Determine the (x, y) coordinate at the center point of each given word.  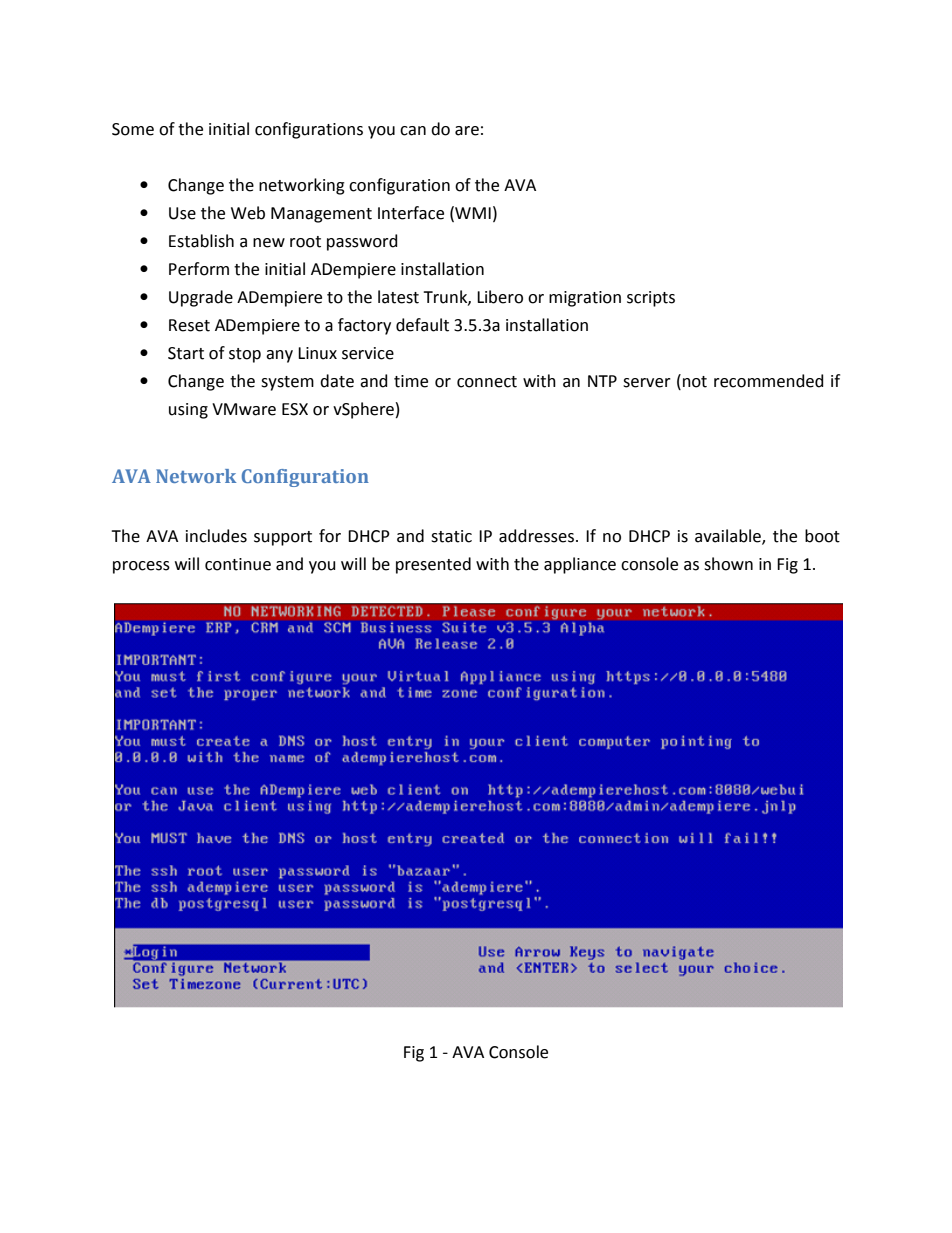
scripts (651, 299)
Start (186, 353)
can (413, 131)
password (362, 242)
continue (238, 564)
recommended (769, 381)
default (422, 325)
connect (487, 382)
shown (728, 564)
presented (433, 565)
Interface (411, 213)
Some (133, 129)
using (188, 411)
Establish (201, 241)
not (695, 382)
